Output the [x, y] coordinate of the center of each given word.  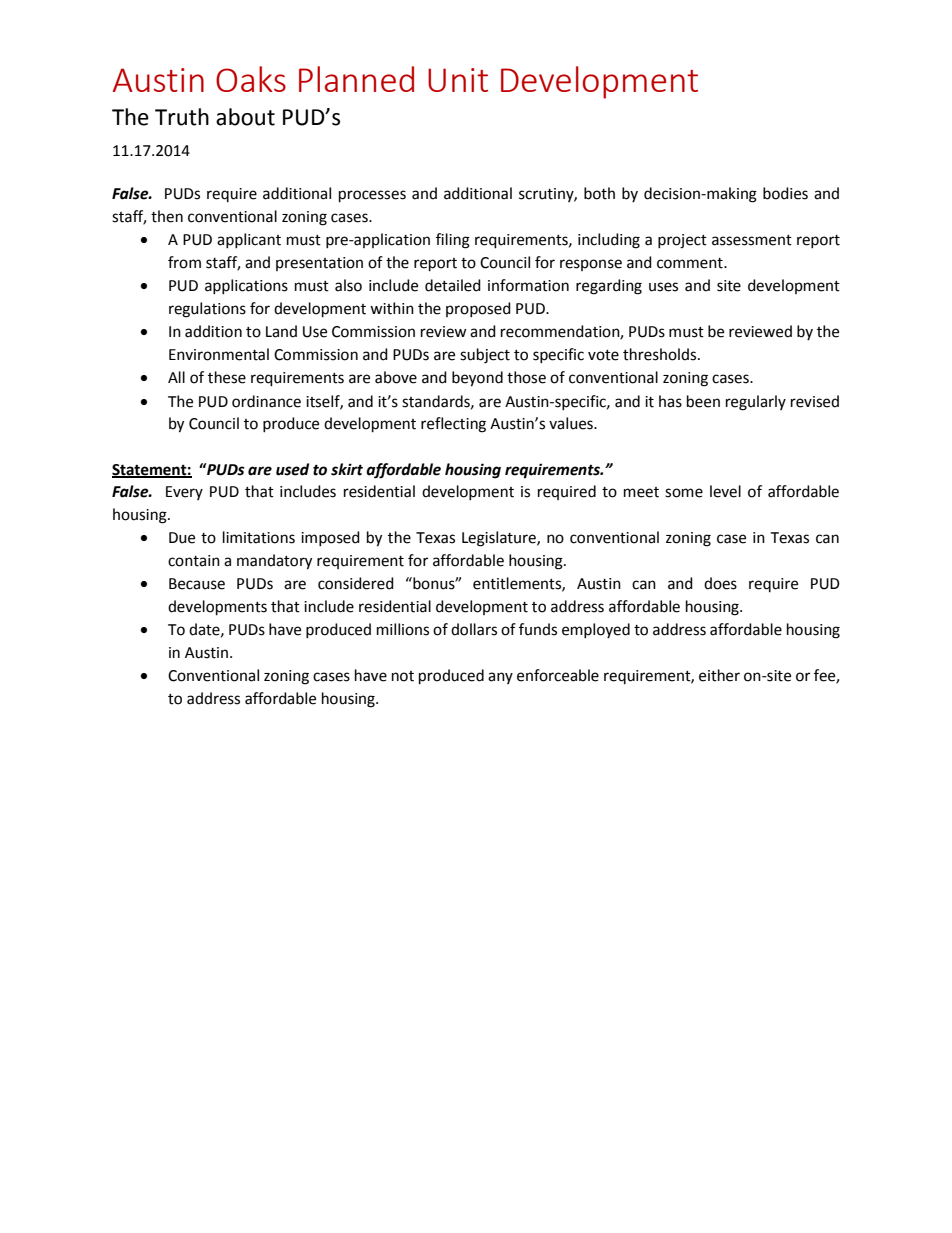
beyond [477, 379]
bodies [785, 193]
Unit [458, 80]
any [500, 678]
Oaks [251, 79]
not [403, 676]
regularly [756, 403]
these [227, 377]
